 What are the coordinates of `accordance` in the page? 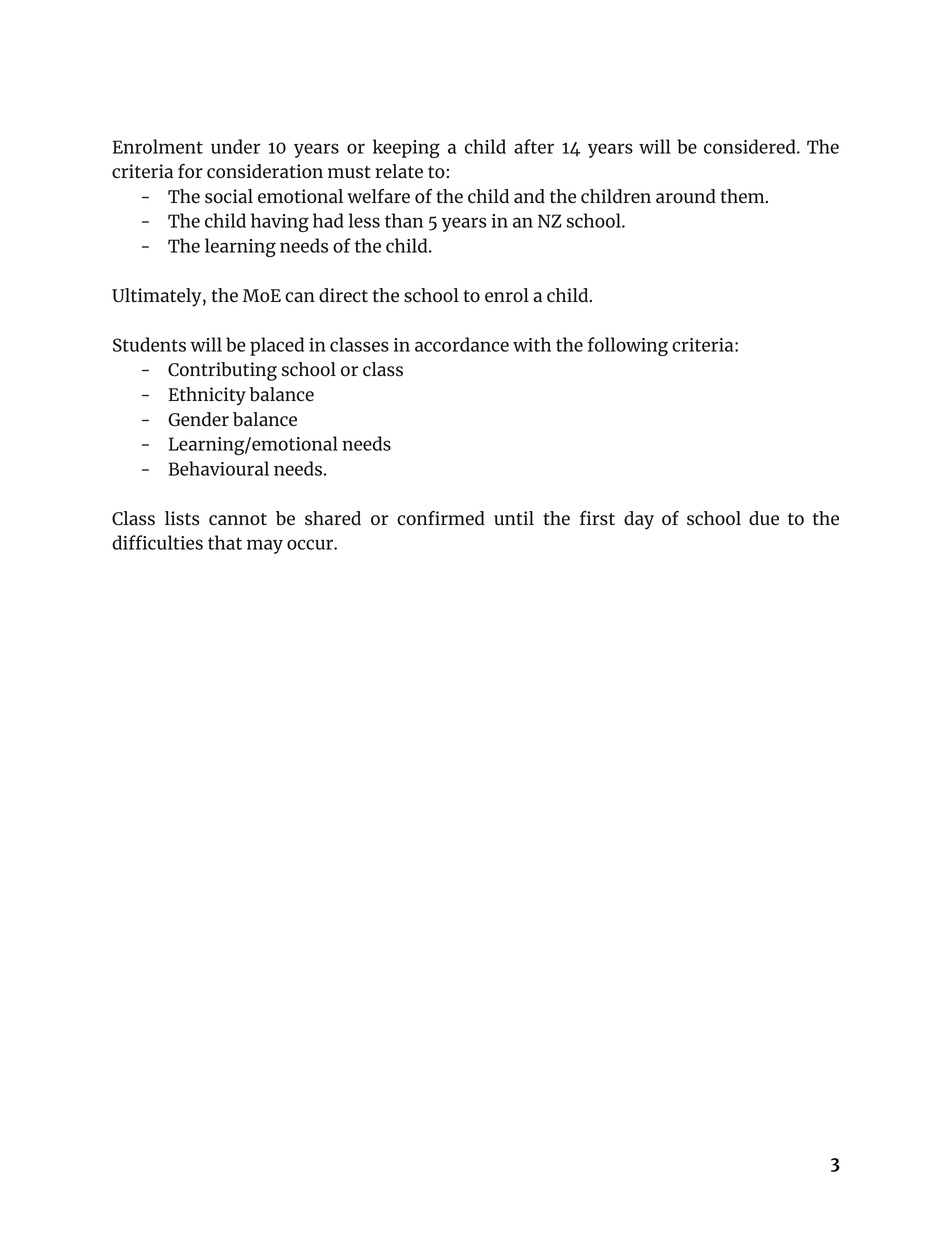 It's located at (462, 344).
